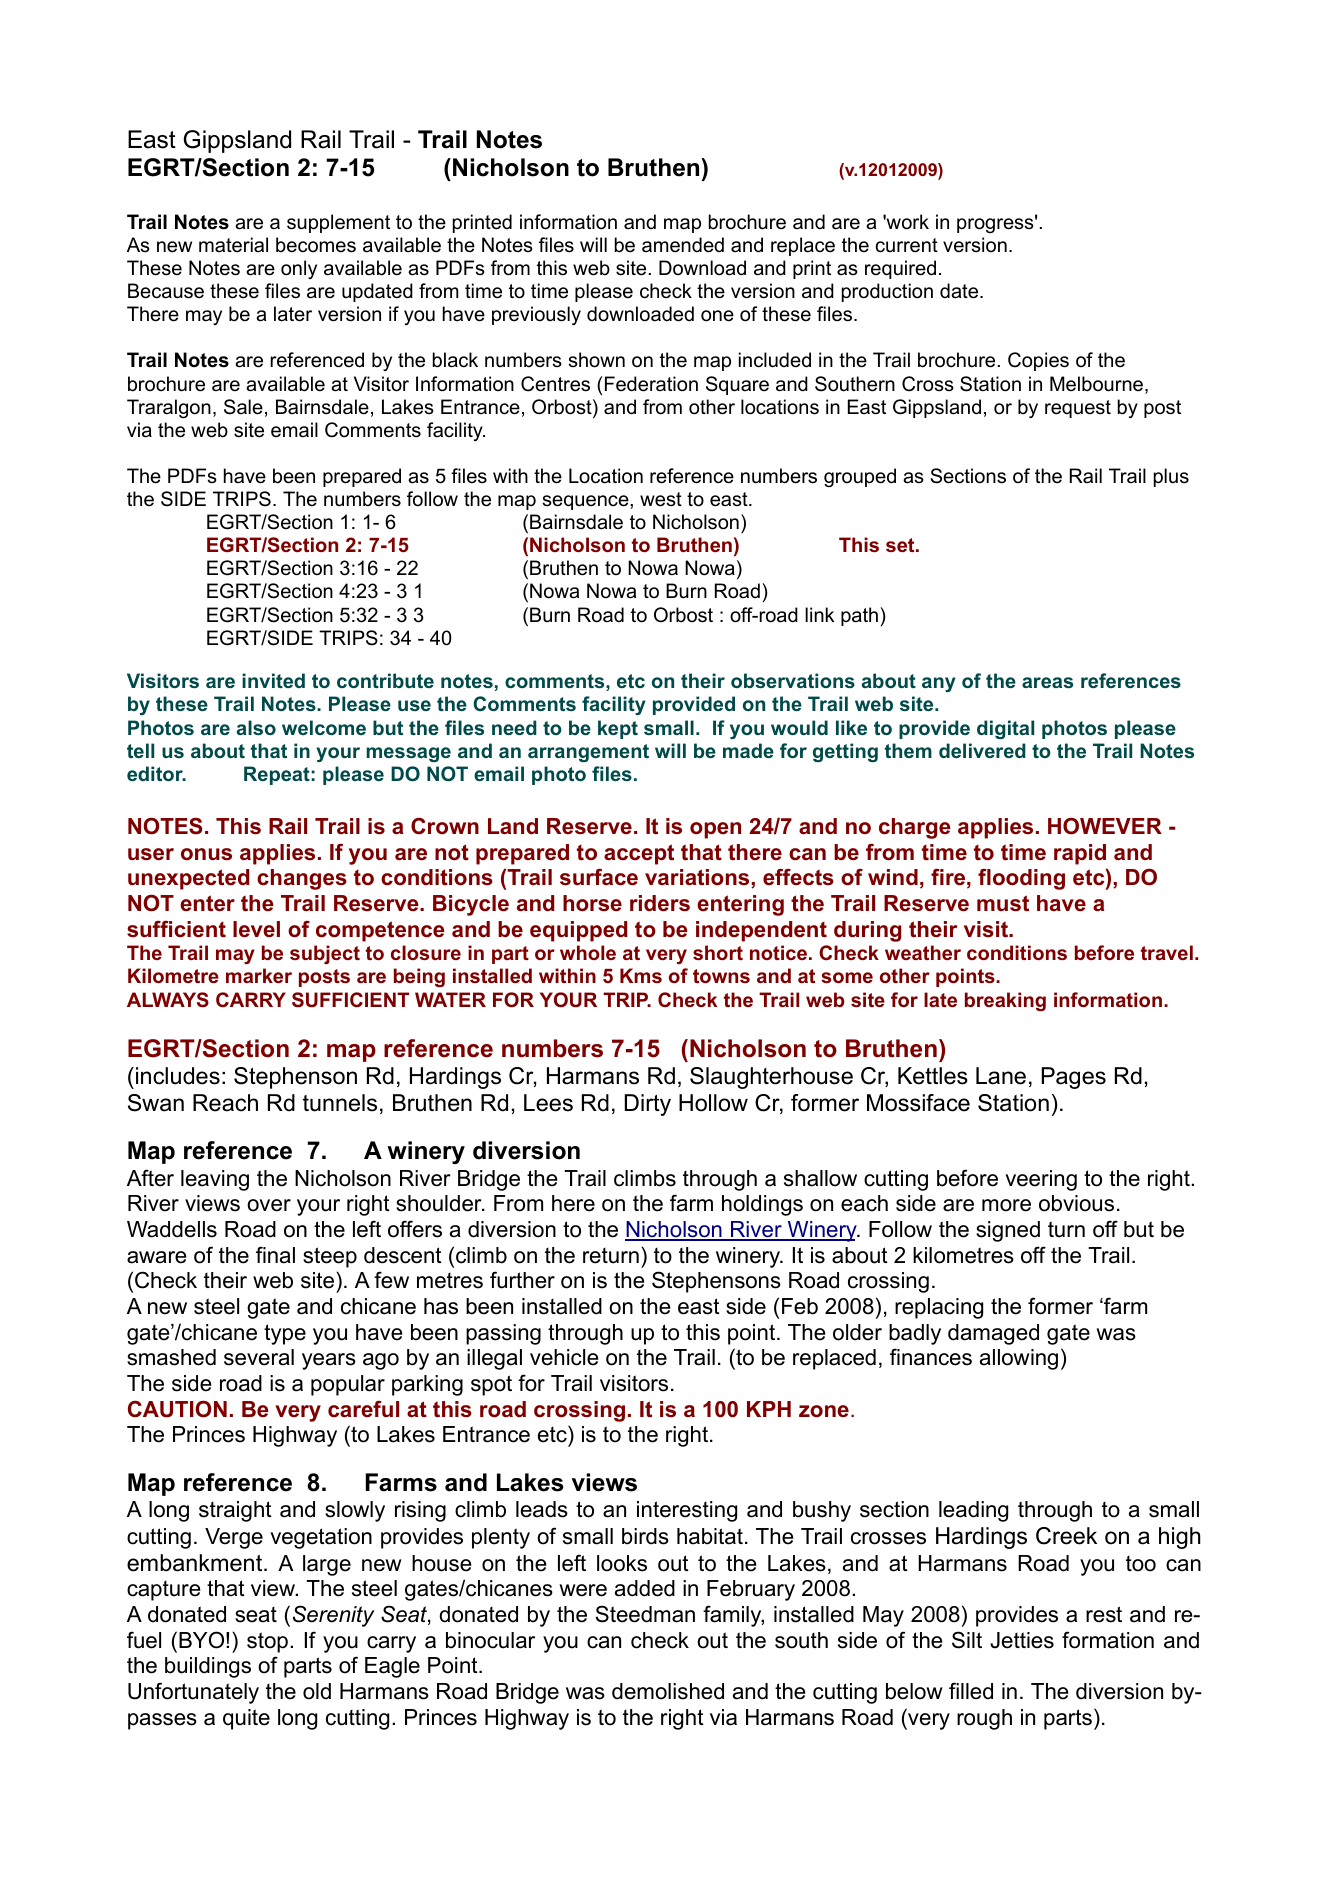 The width and height of the document is (1328, 1879). I want to click on amended, so click(683, 245).
